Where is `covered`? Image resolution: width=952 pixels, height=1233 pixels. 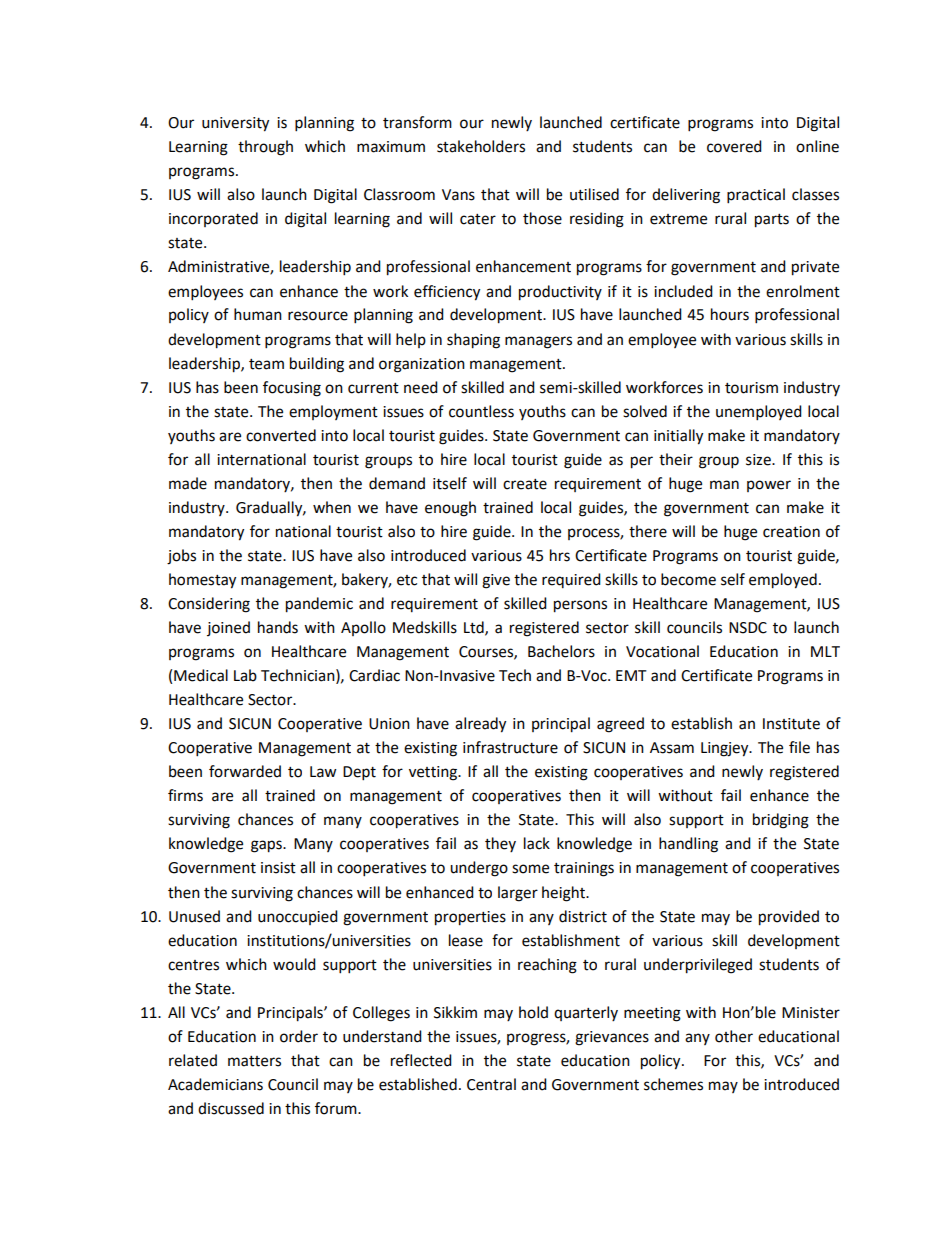
covered is located at coordinates (734, 146).
